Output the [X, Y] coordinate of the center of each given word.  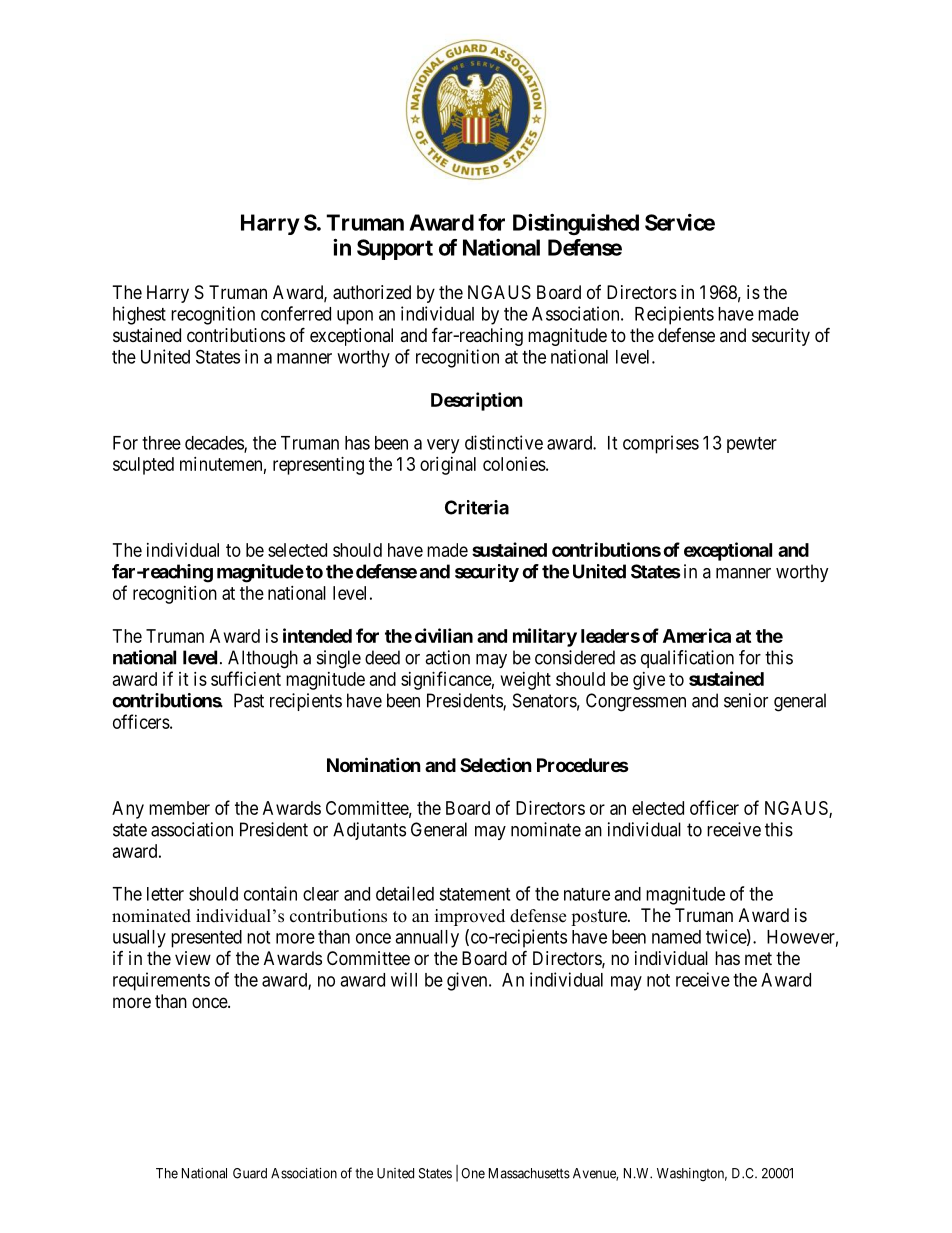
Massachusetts [529, 1173]
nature [587, 894]
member [179, 808]
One [473, 1173]
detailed [405, 893]
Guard [250, 1173]
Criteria [477, 507]
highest [139, 315]
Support [395, 249]
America [697, 635]
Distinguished [576, 224]
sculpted [143, 466]
